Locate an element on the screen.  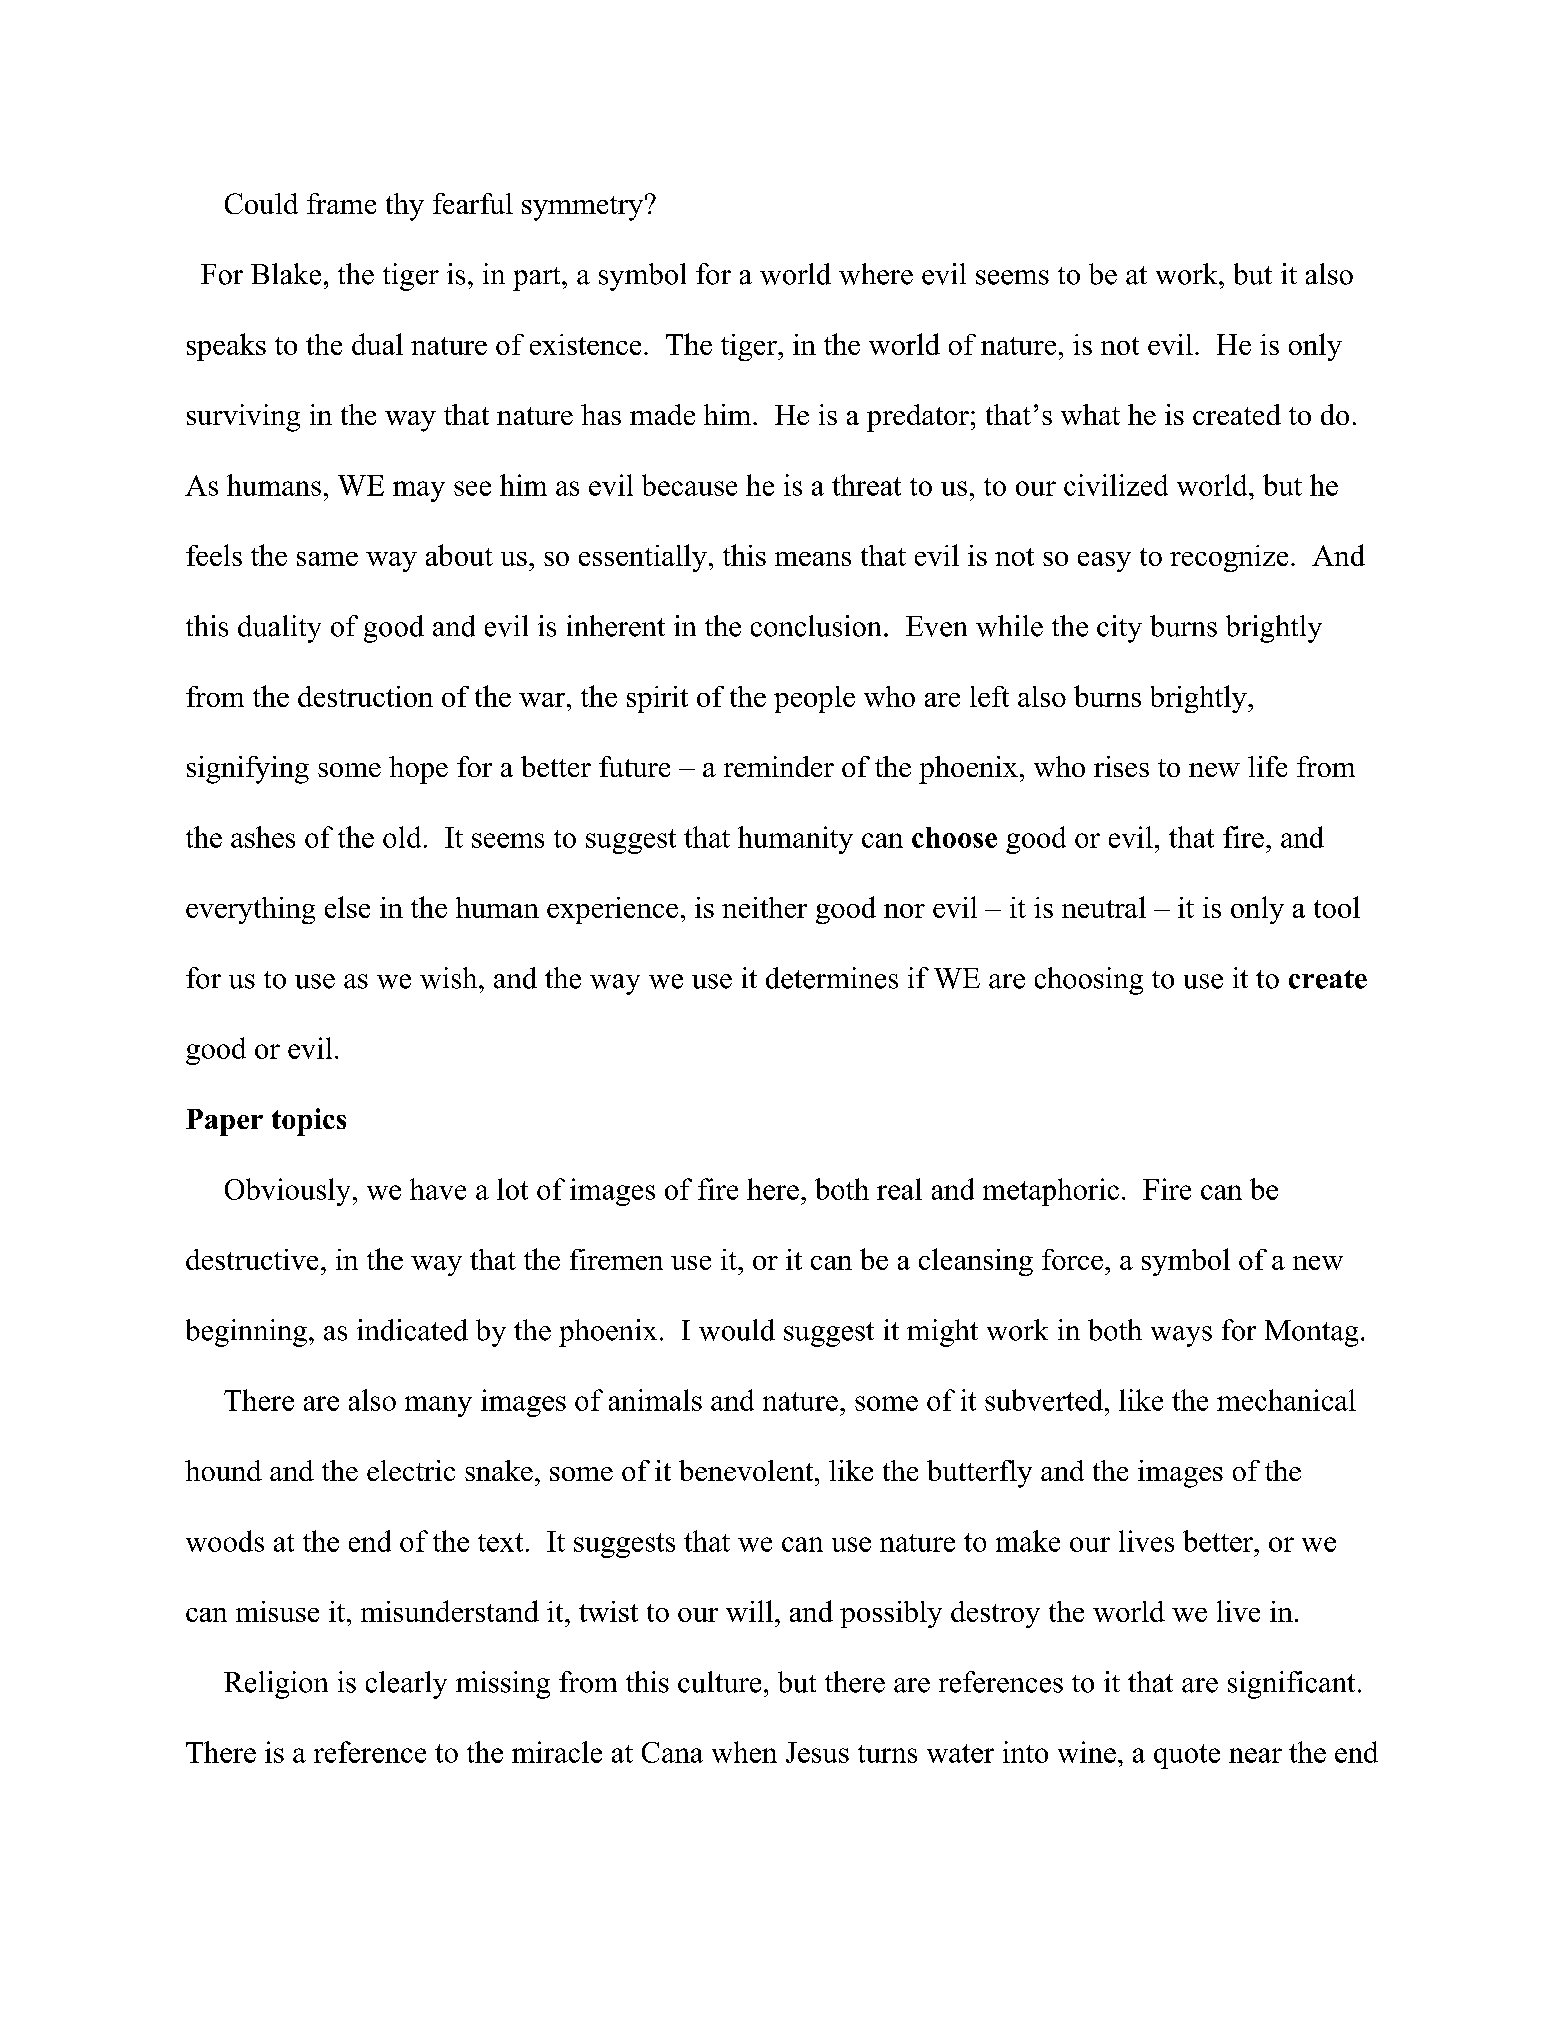
destruction is located at coordinates (365, 696).
